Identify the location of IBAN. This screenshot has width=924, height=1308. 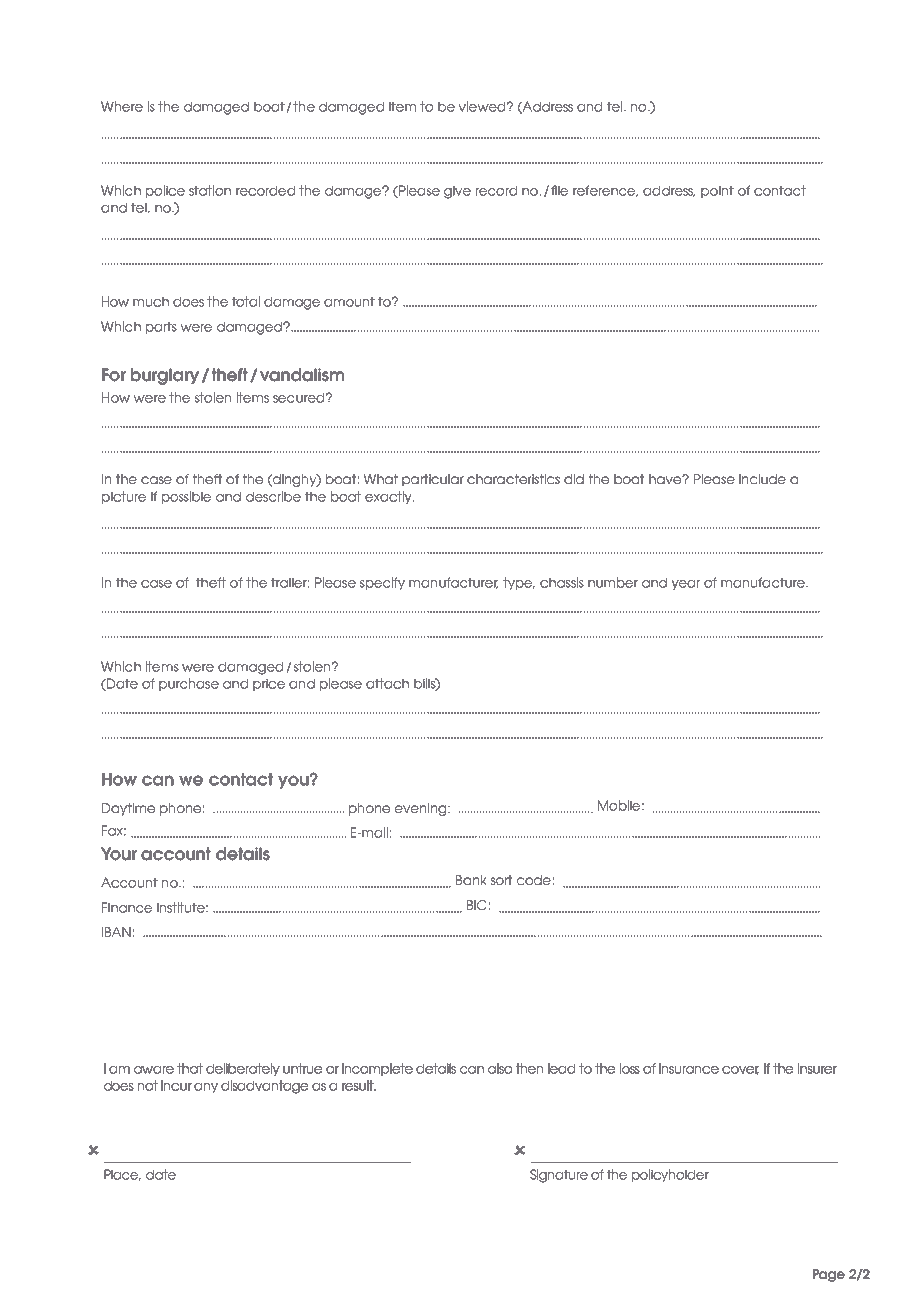
(116, 932).
